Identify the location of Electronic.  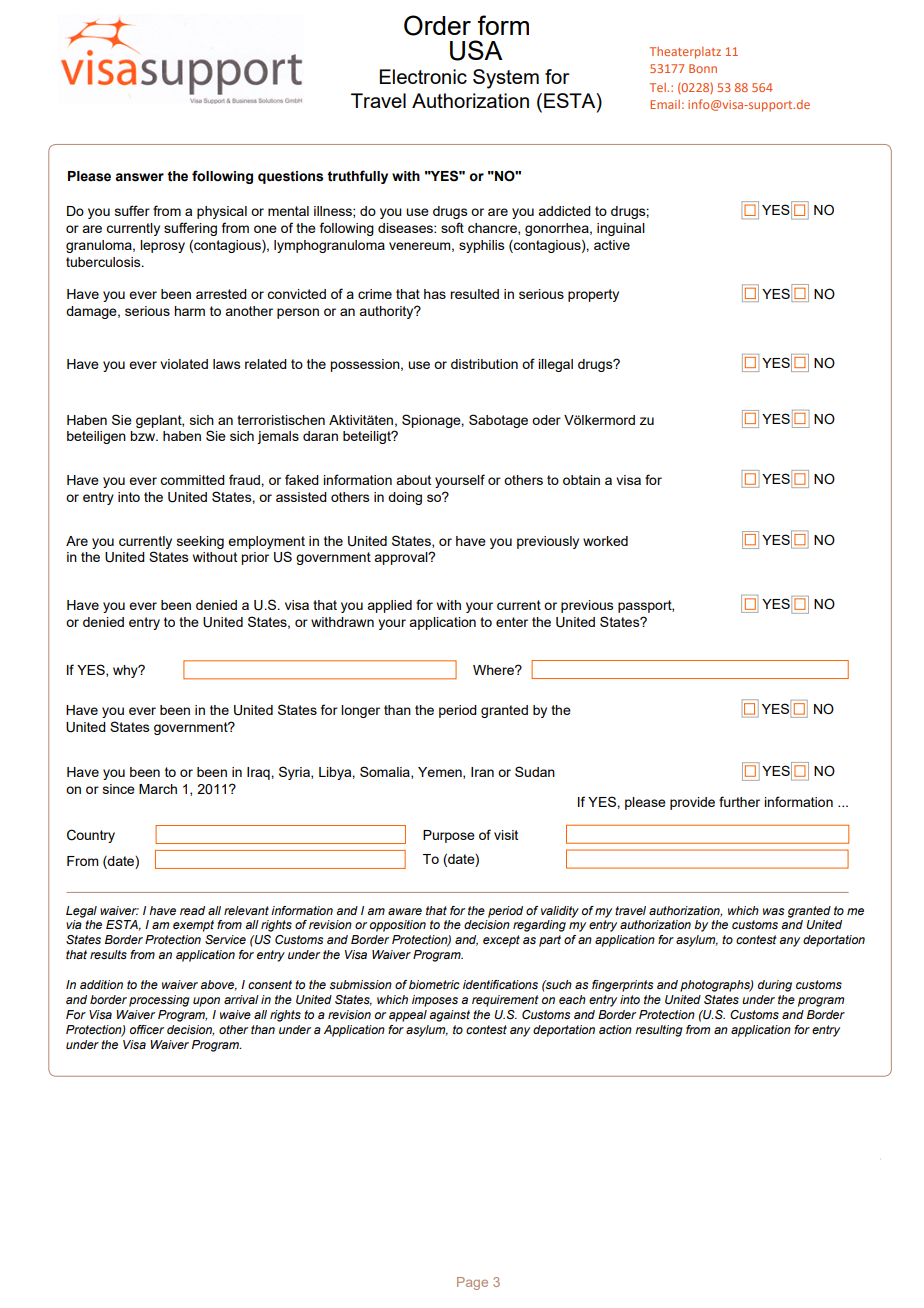
(423, 76).
